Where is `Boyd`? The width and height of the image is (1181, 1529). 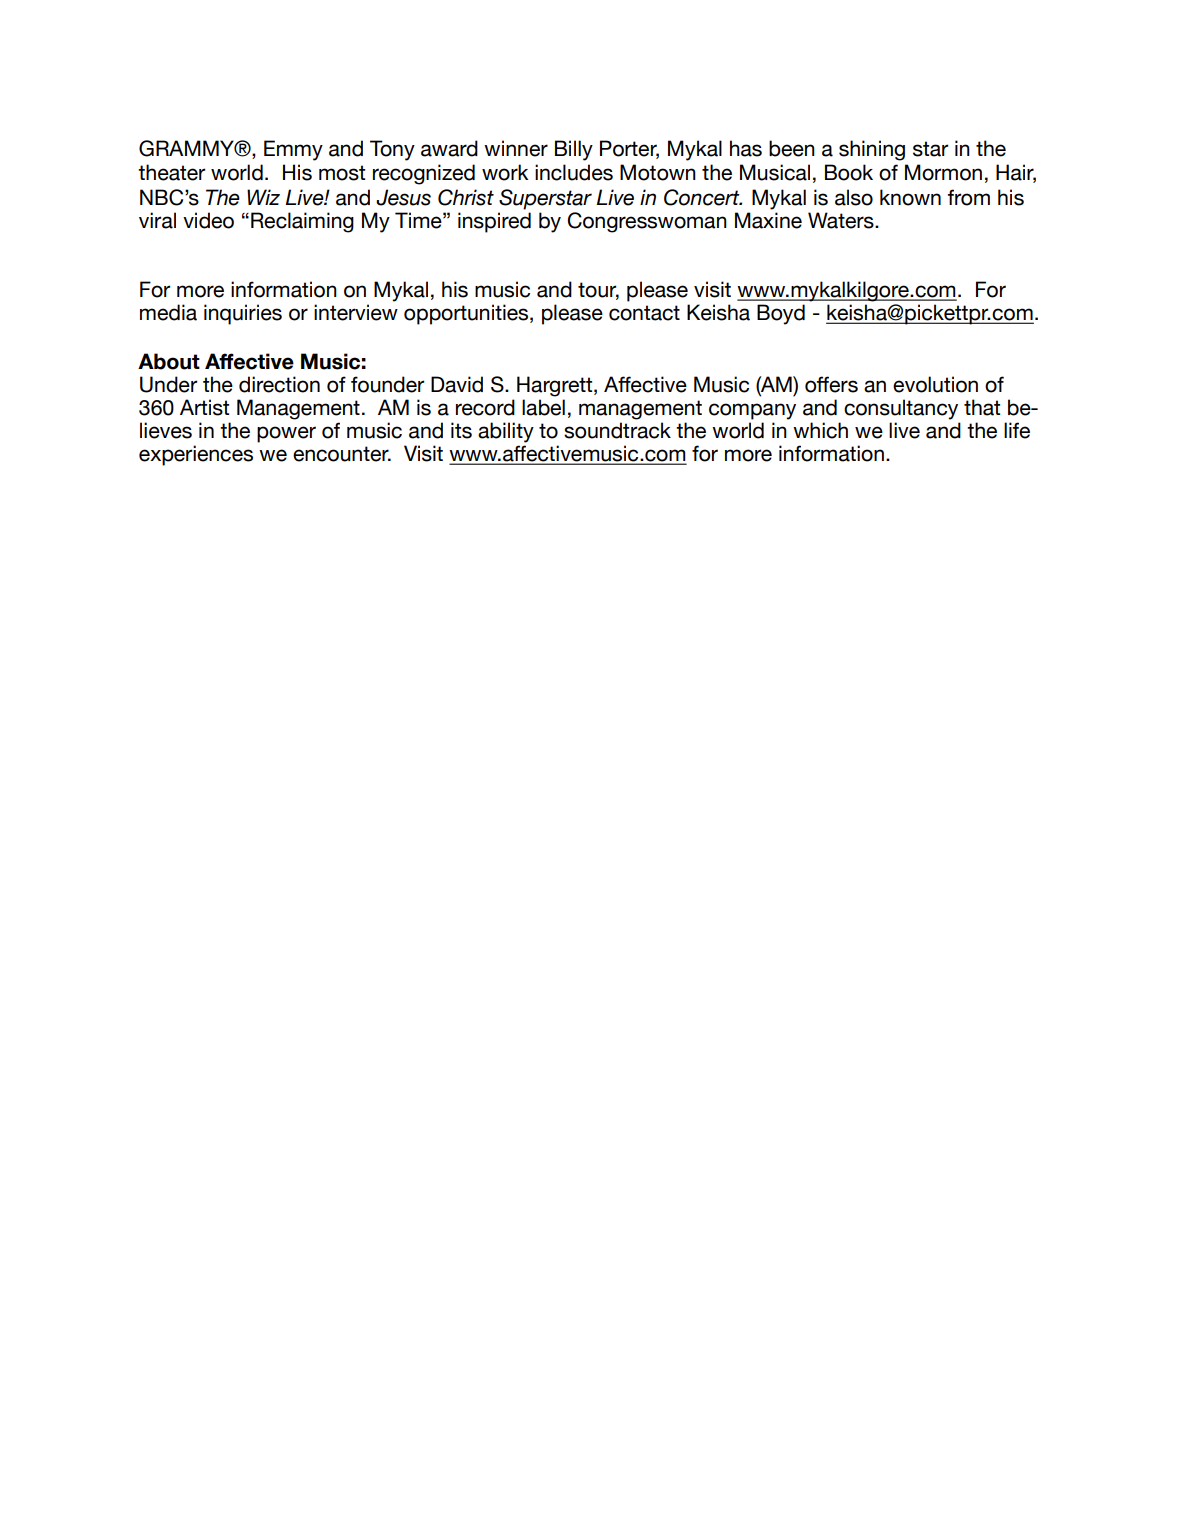 Boyd is located at coordinates (781, 314).
